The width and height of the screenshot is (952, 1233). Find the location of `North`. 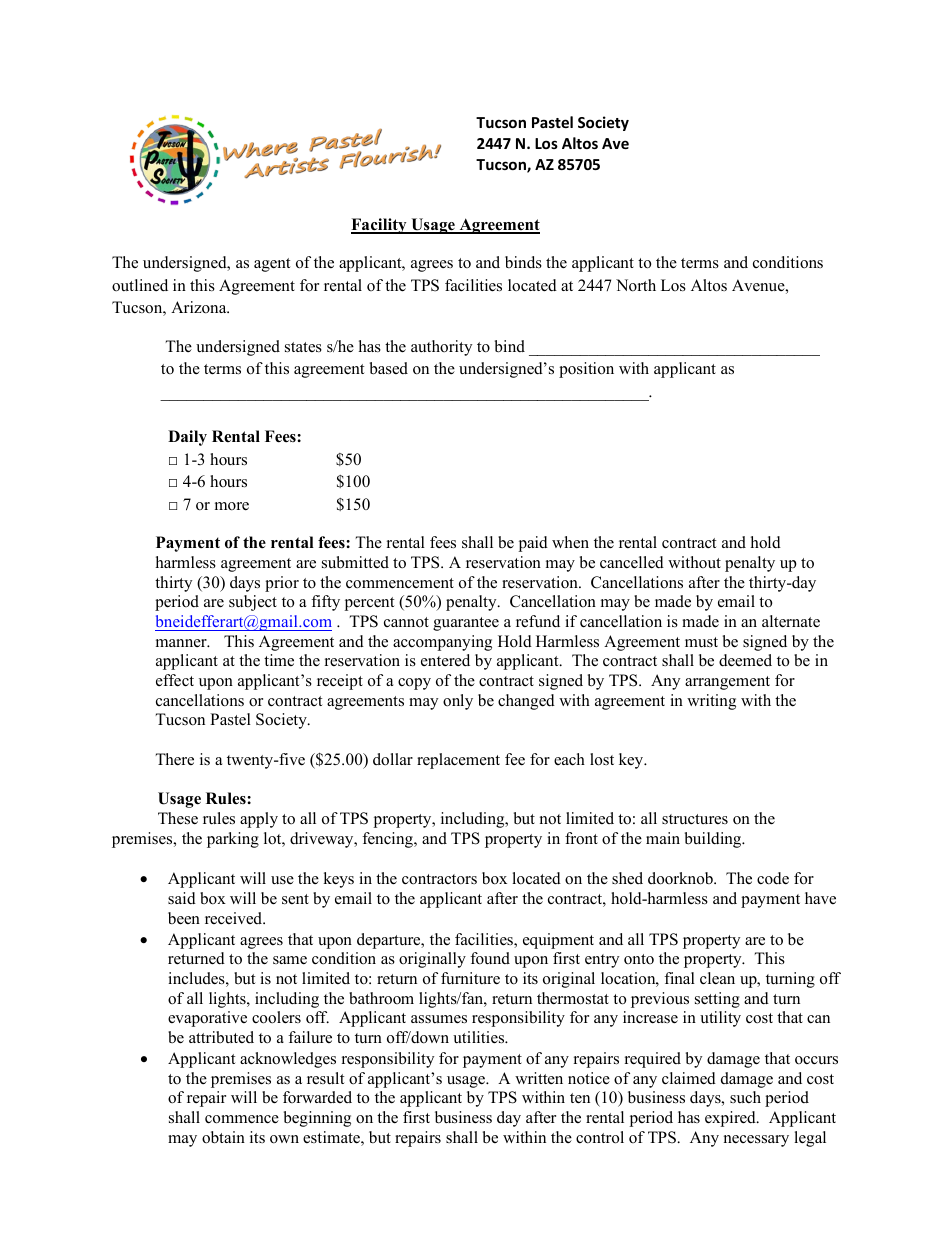

North is located at coordinates (636, 285).
